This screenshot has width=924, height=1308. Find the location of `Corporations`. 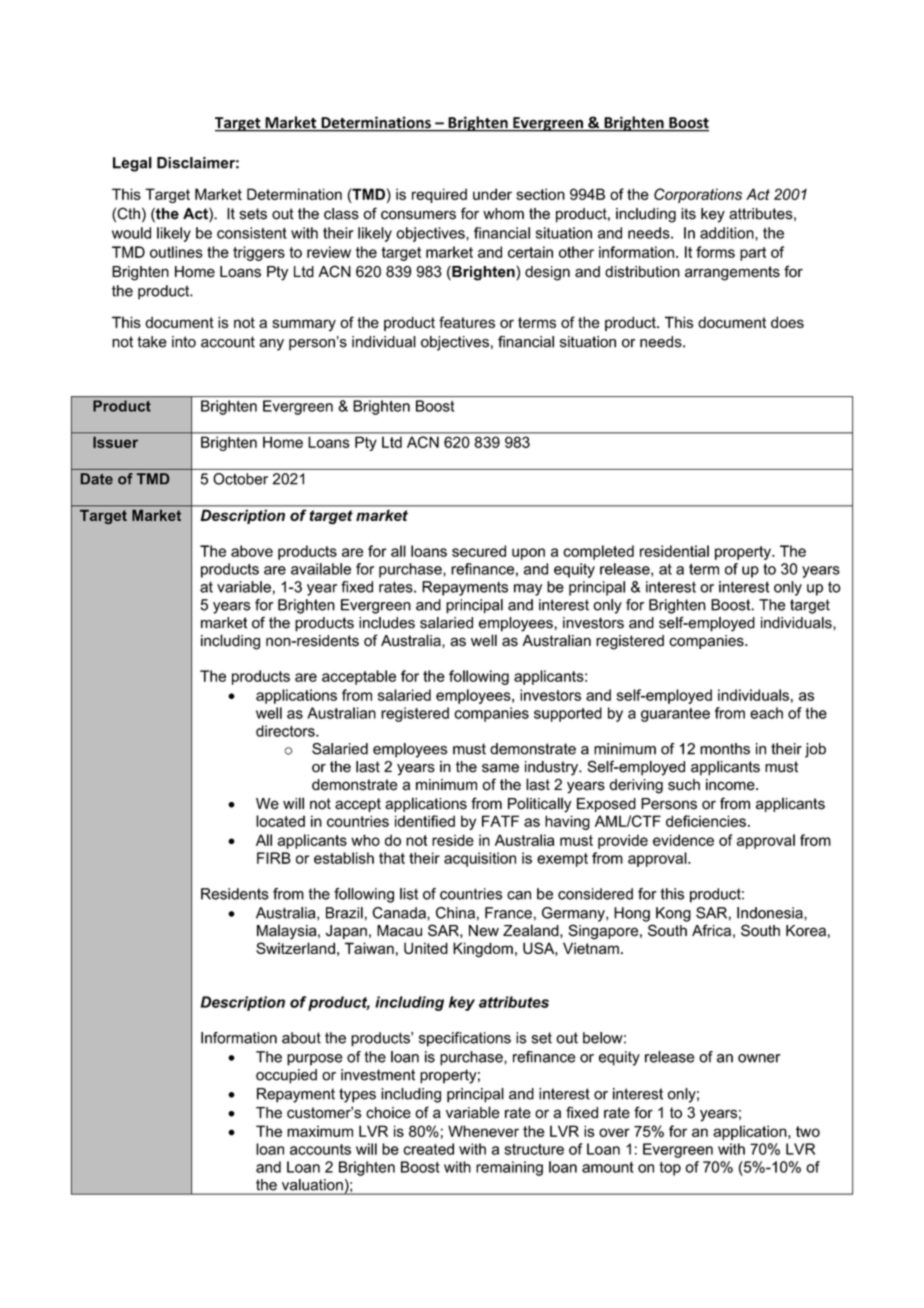

Corporations is located at coordinates (698, 195).
